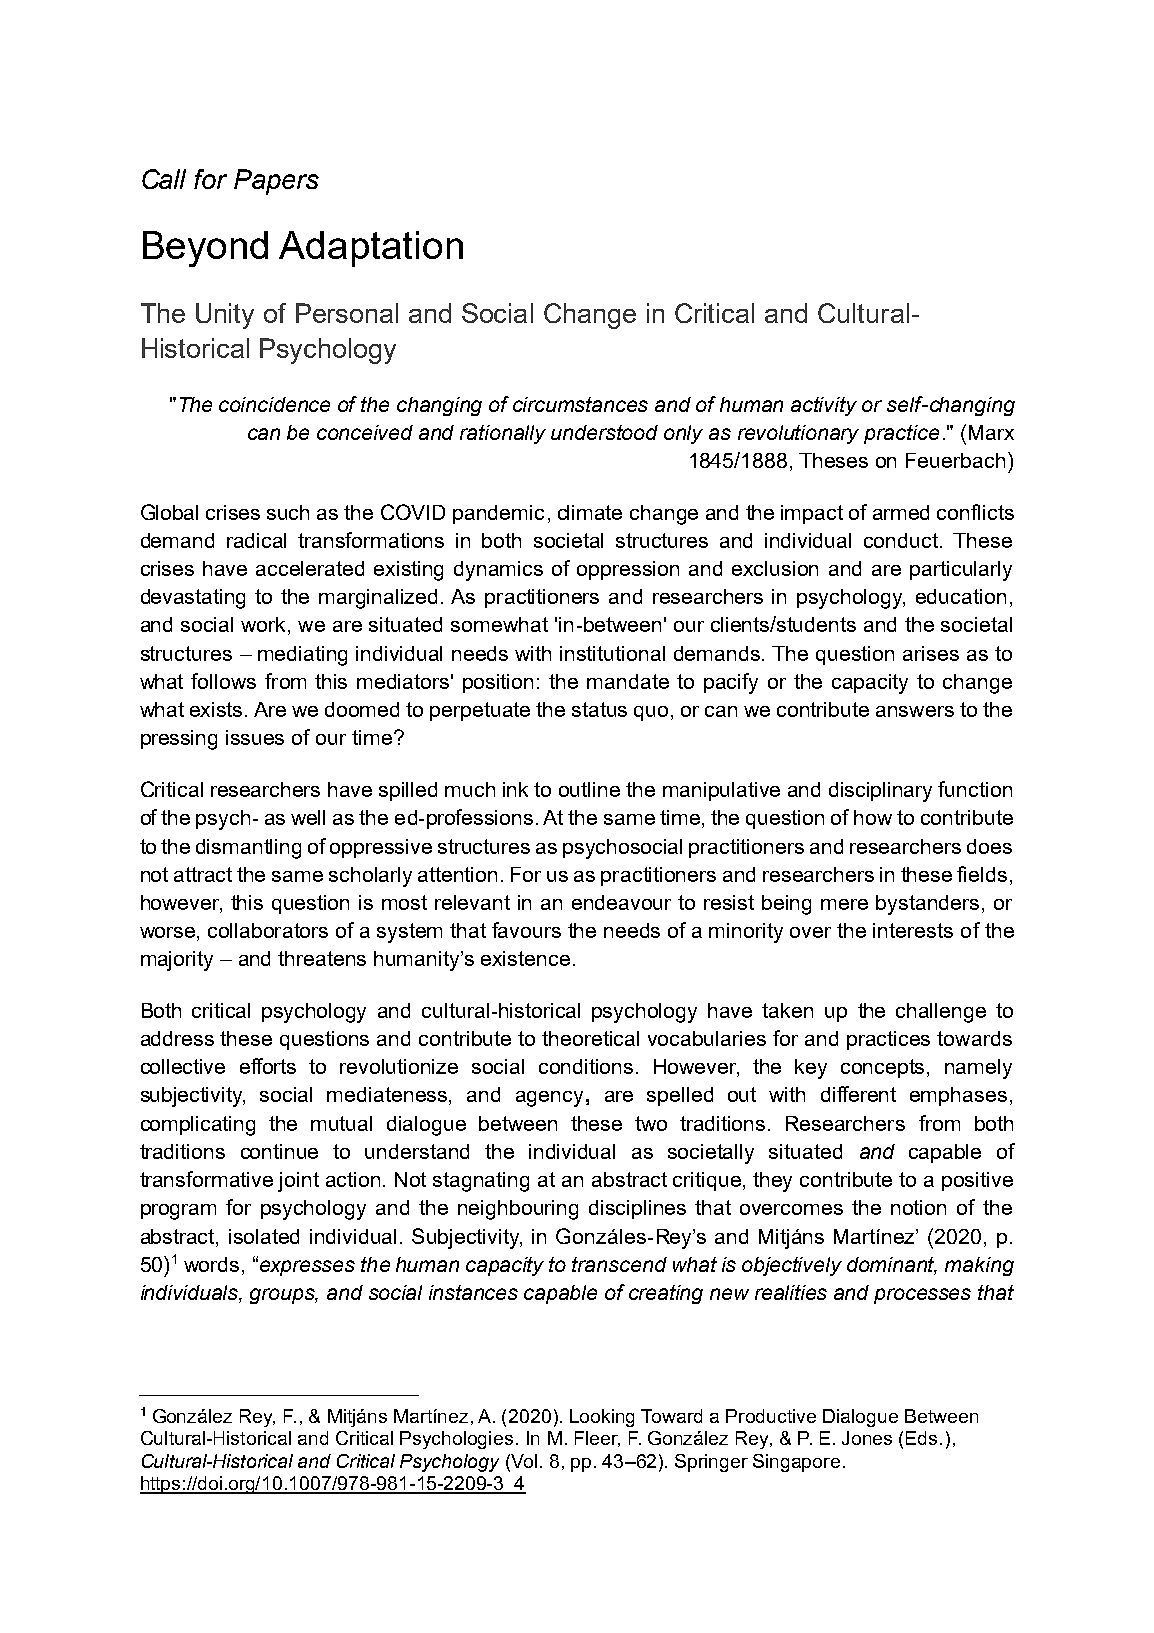 This screenshot has height=1633, width=1154. Describe the element at coordinates (276, 182) in the screenshot. I see `Papers` at that location.
